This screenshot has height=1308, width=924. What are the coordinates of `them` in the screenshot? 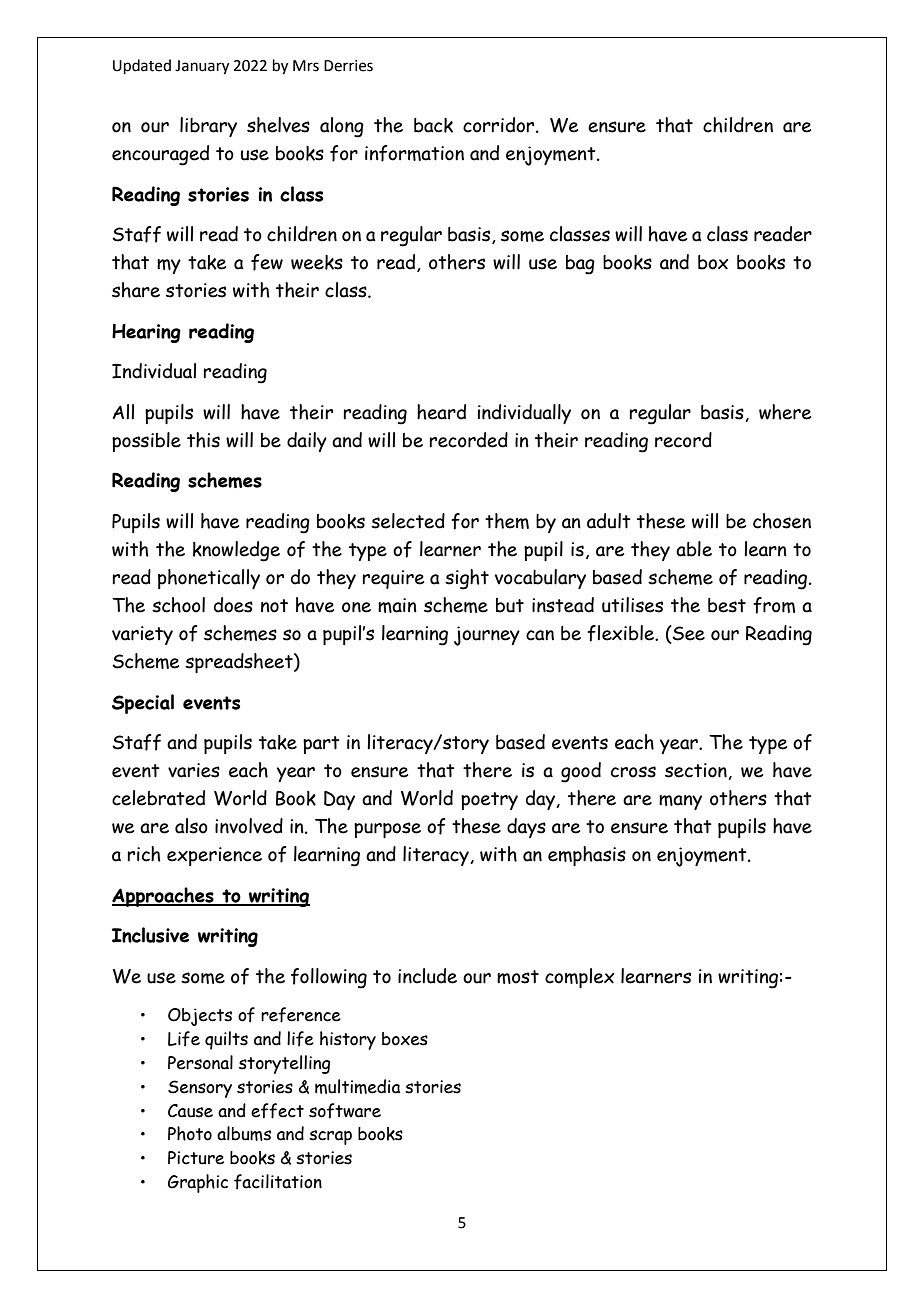 It's located at (507, 521).
